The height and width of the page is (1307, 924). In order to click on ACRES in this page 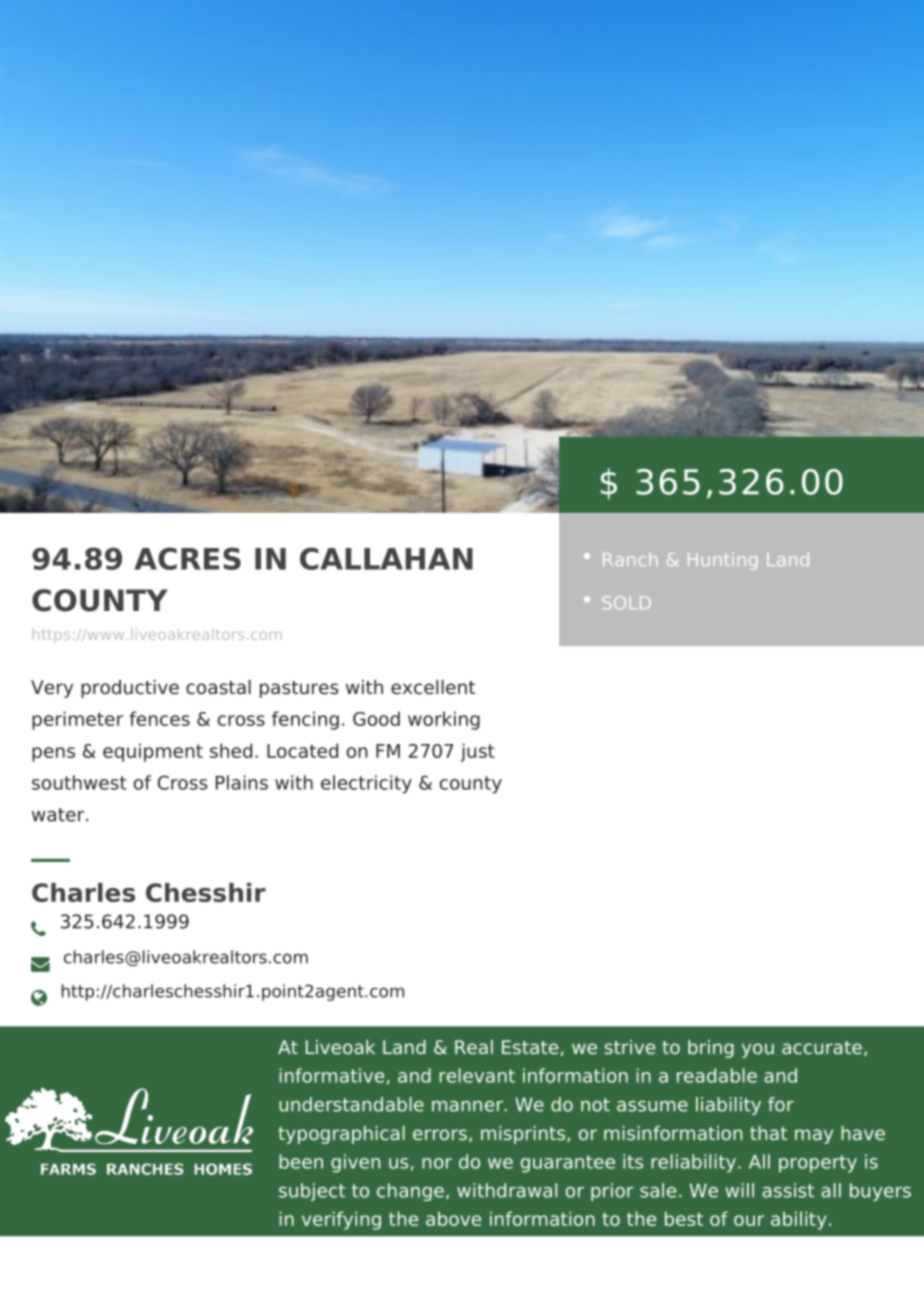, I will do `click(187, 558)`.
